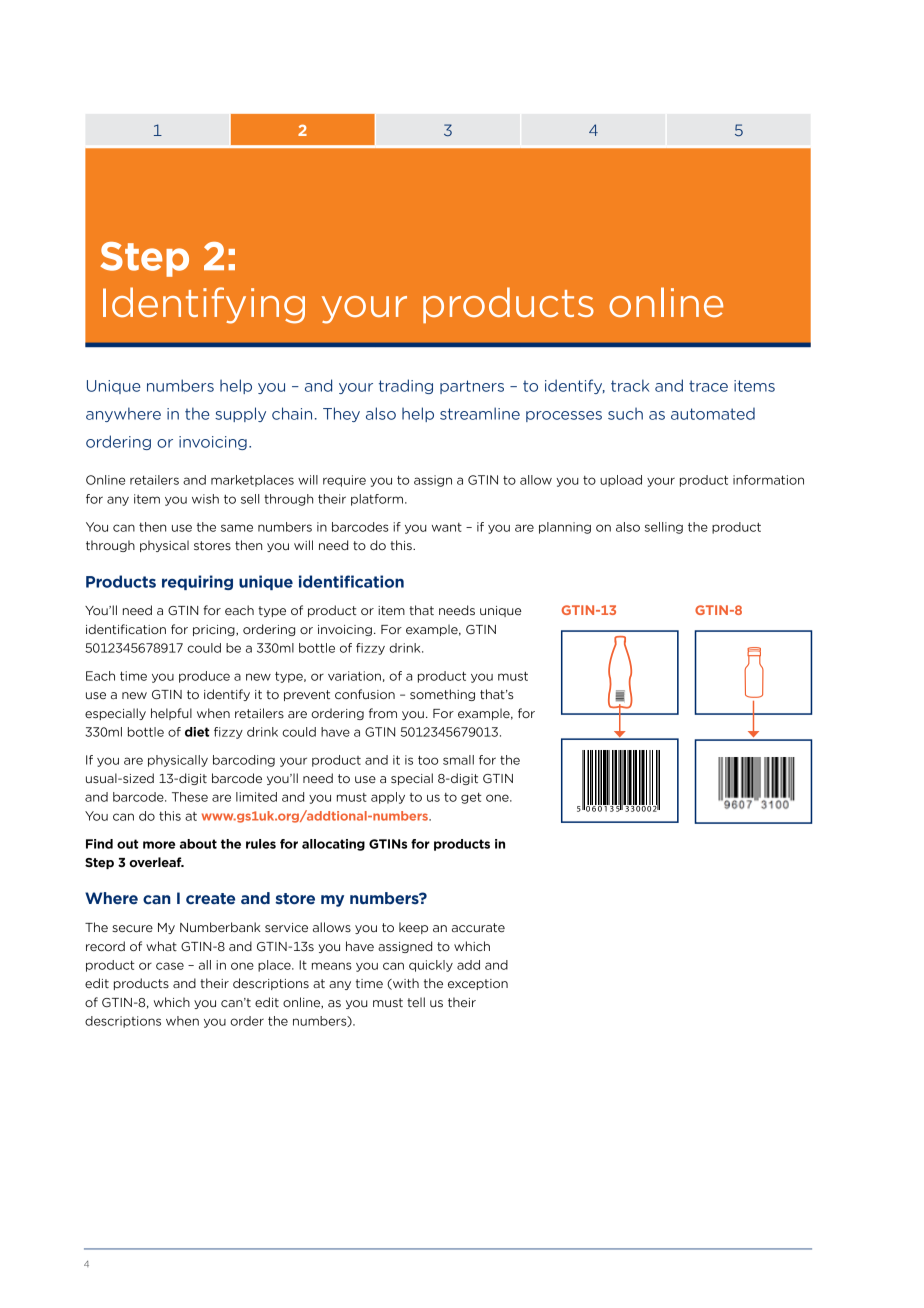 This image has height=1308, width=924. Describe the element at coordinates (240, 414) in the image. I see `supply` at that location.
